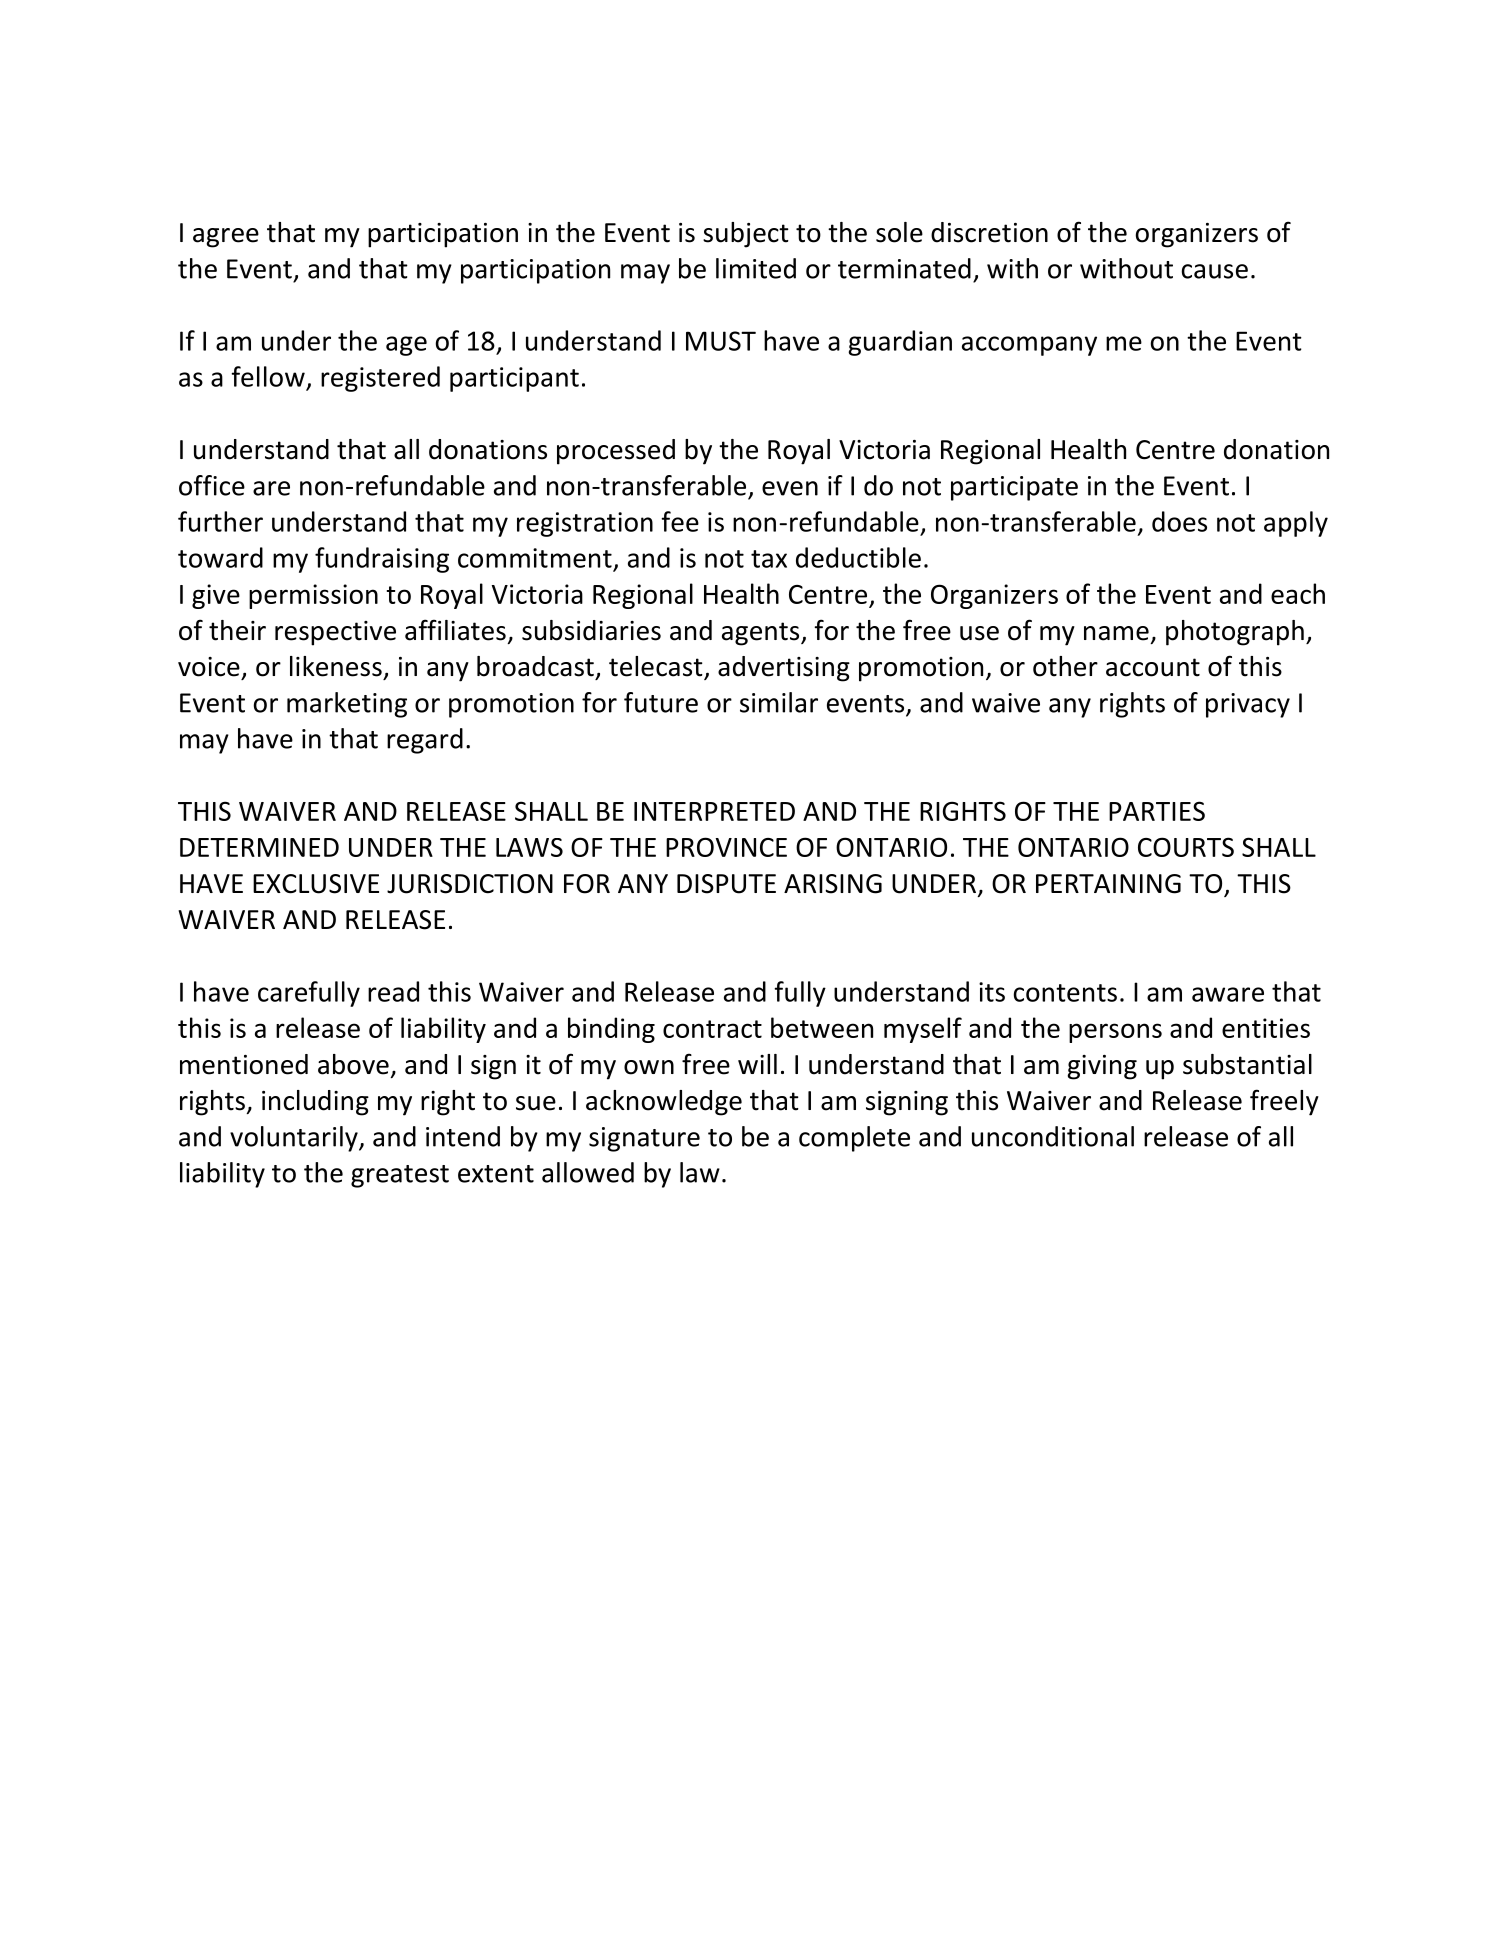  I want to click on fundraising, so click(382, 560).
